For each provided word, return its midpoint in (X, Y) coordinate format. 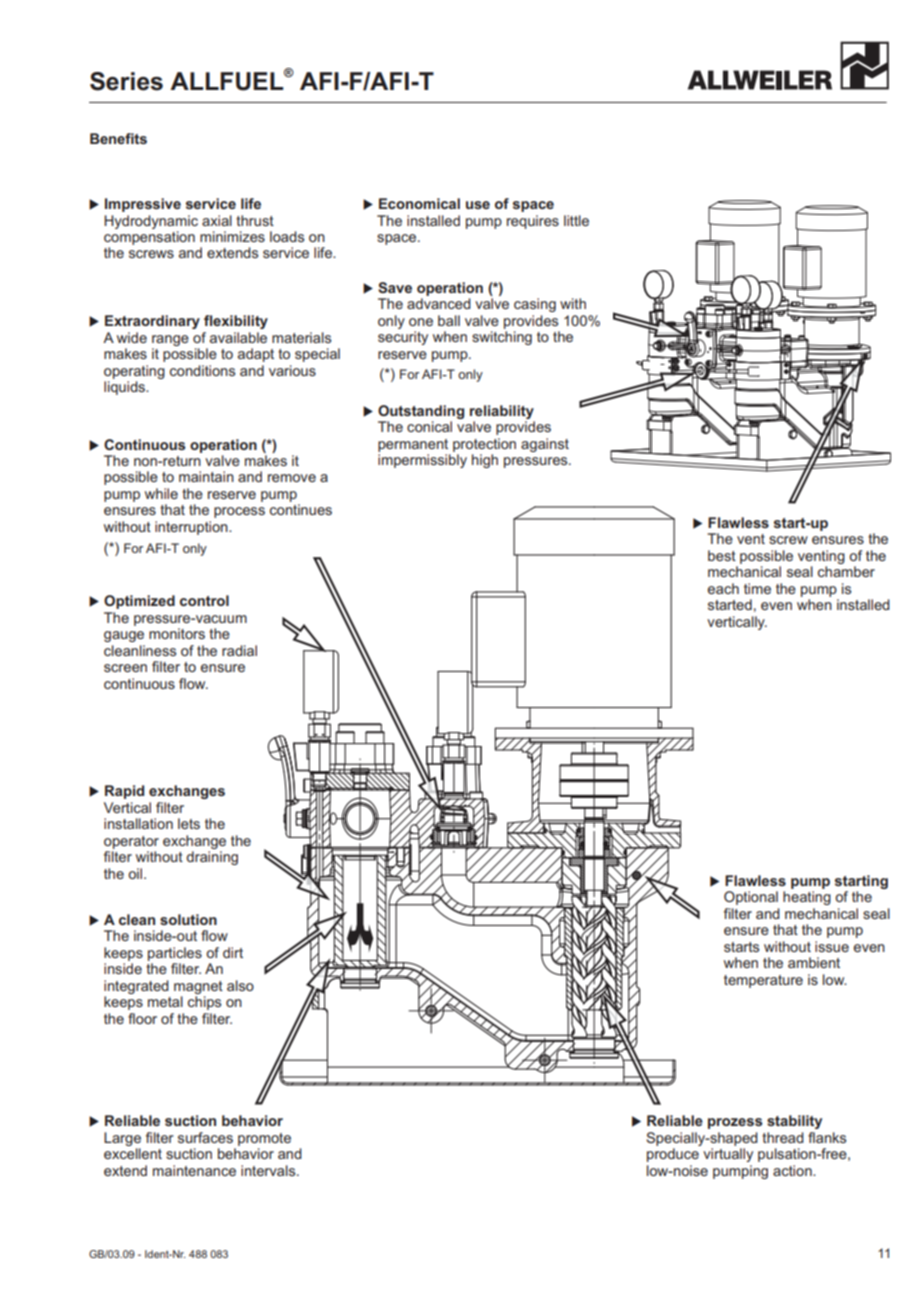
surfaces (205, 1137)
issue (832, 946)
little (576, 220)
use (478, 205)
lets (189, 823)
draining (212, 858)
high (485, 461)
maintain (206, 476)
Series (126, 81)
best (722, 555)
